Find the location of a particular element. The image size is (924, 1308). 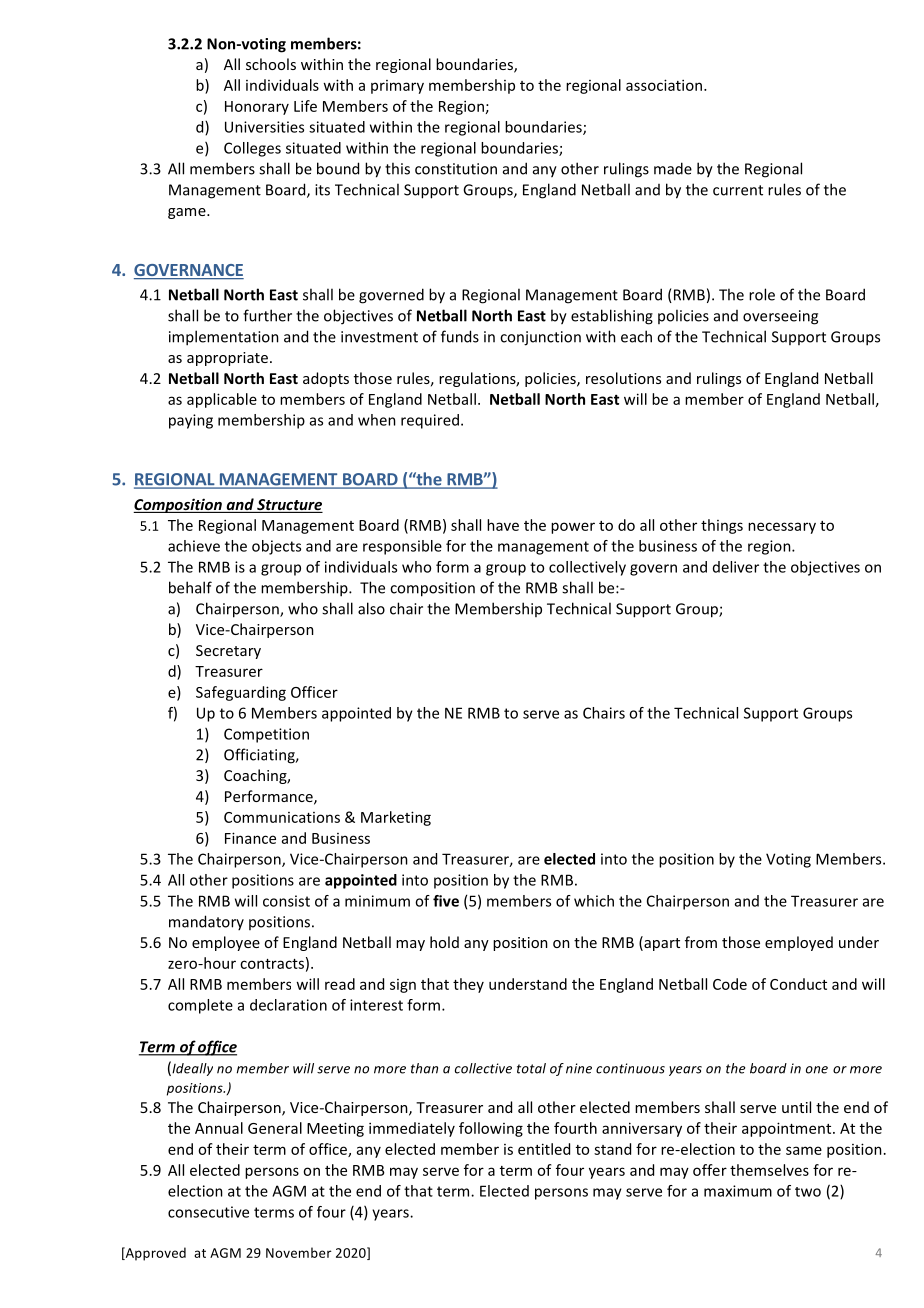

Finance is located at coordinates (250, 838).
